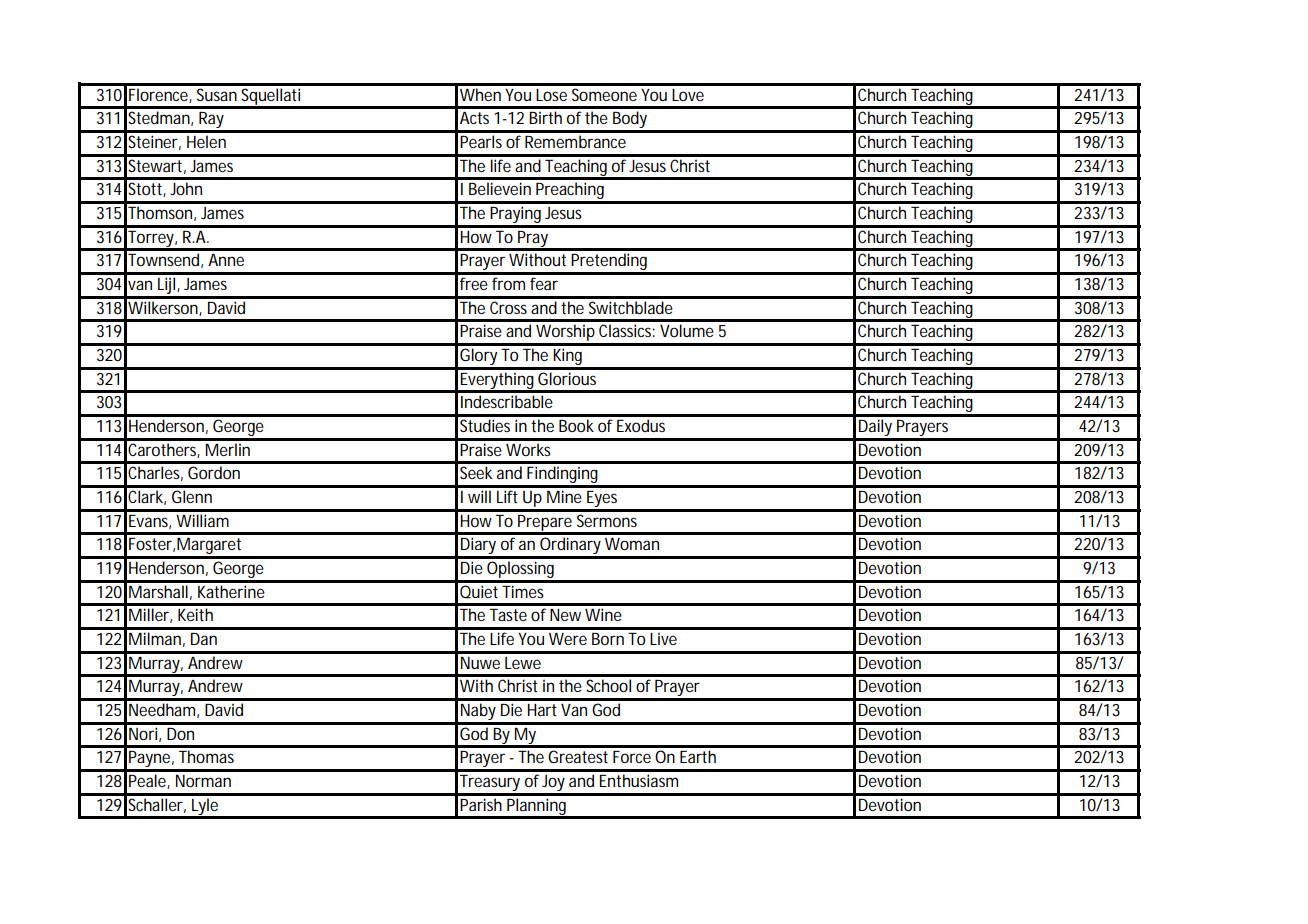  I want to click on Woman, so click(632, 544).
